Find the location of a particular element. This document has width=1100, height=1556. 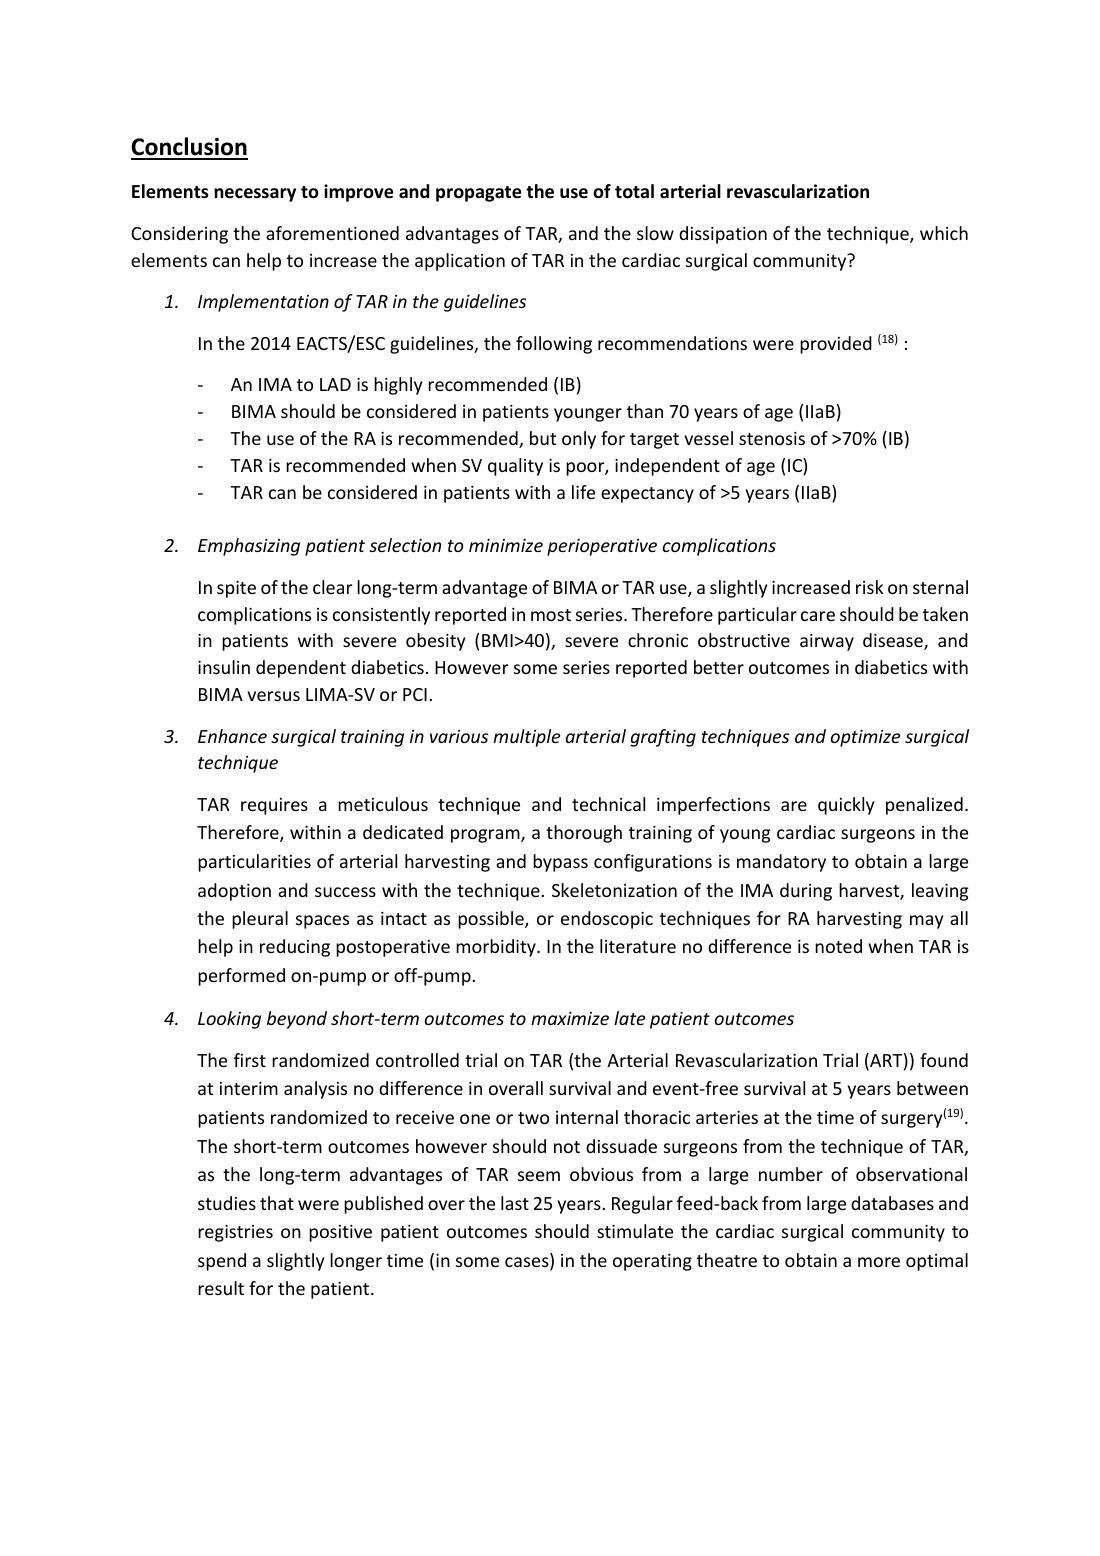

optimize is located at coordinates (865, 738).
